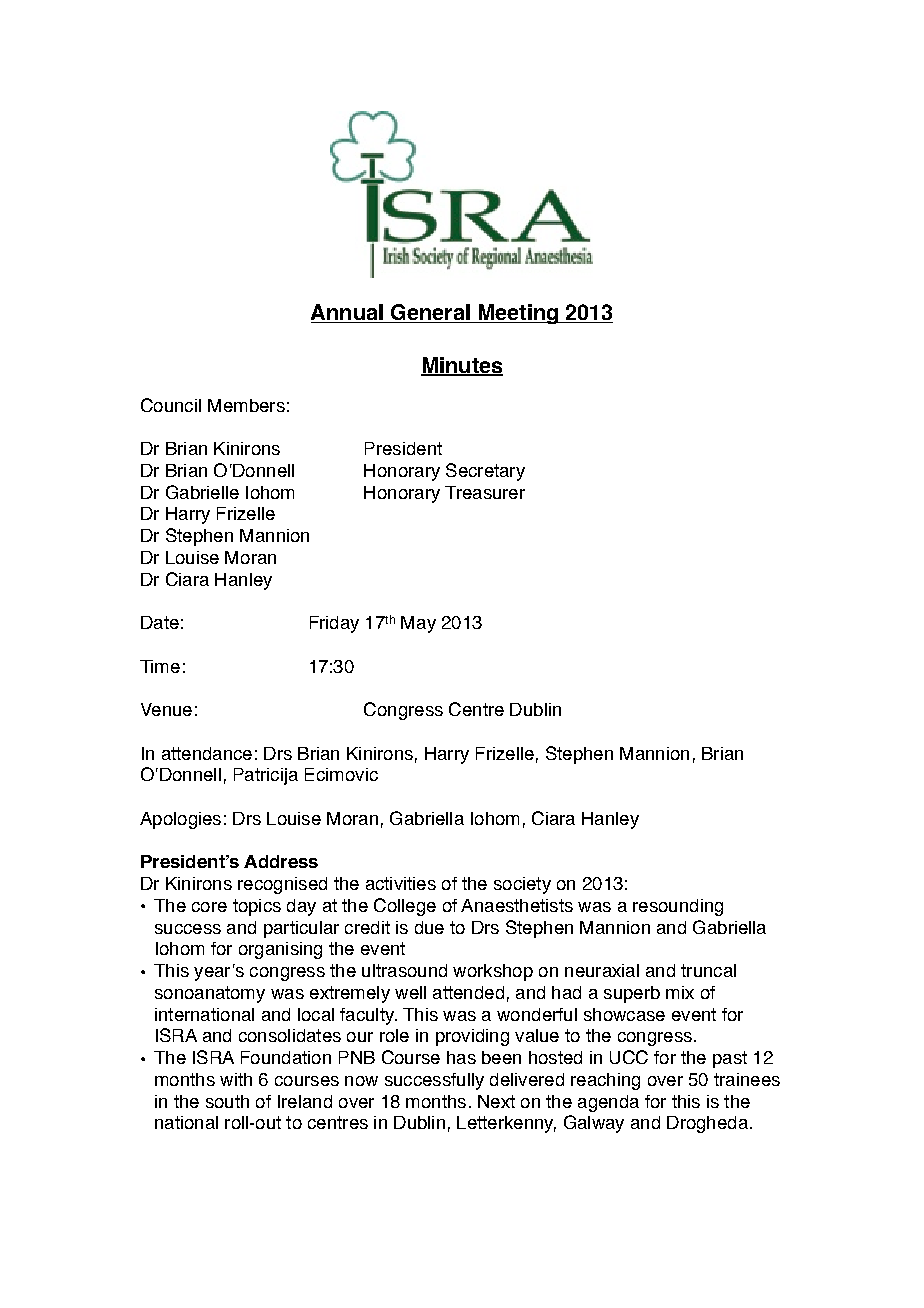  What do you see at coordinates (166, 709) in the screenshot?
I see `Venue` at bounding box center [166, 709].
